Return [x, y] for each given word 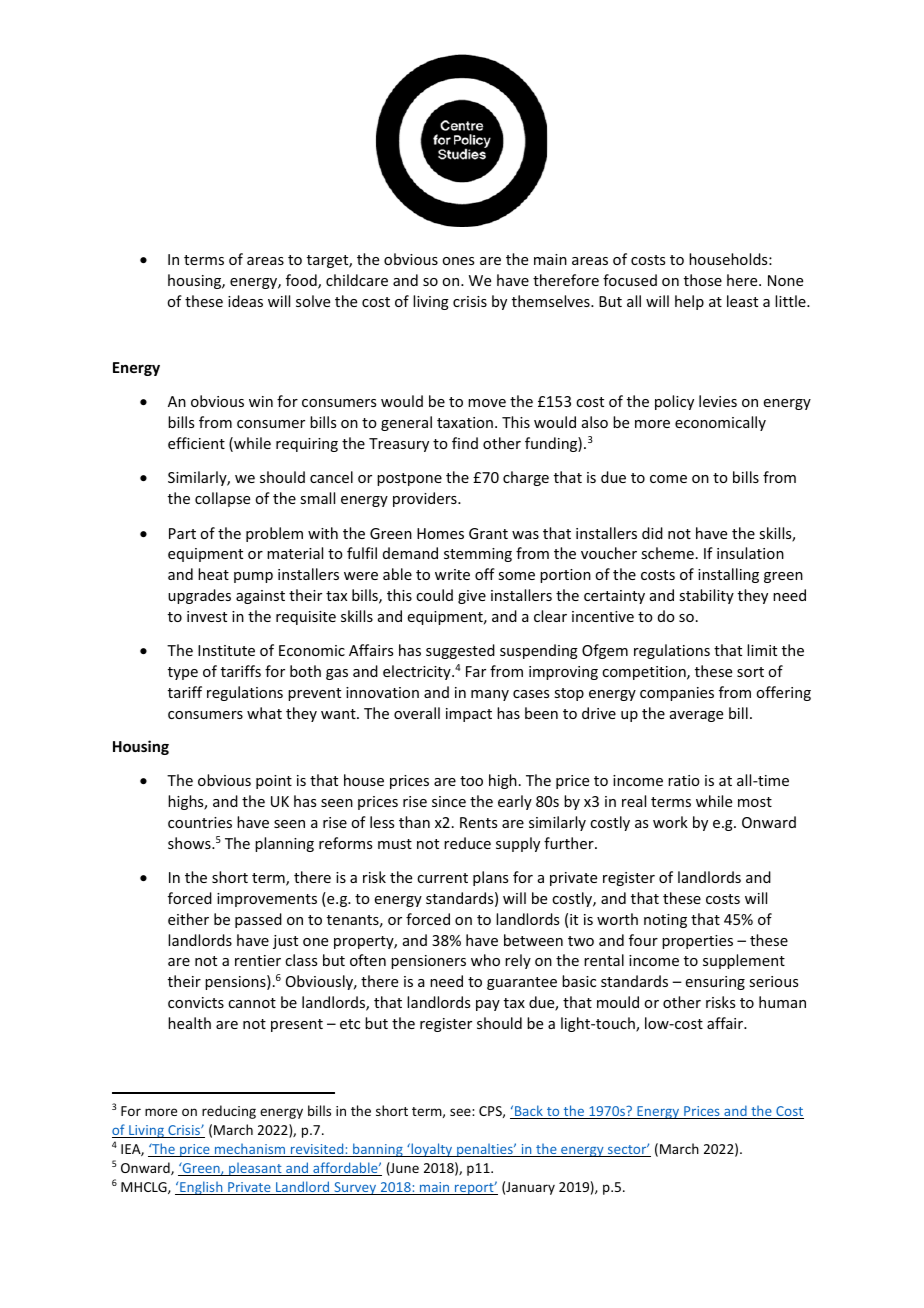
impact [469, 715]
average [696, 716]
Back [529, 1112]
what [264, 713]
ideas [245, 301]
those [703, 280]
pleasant [255, 1169]
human [782, 1002]
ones [458, 261]
